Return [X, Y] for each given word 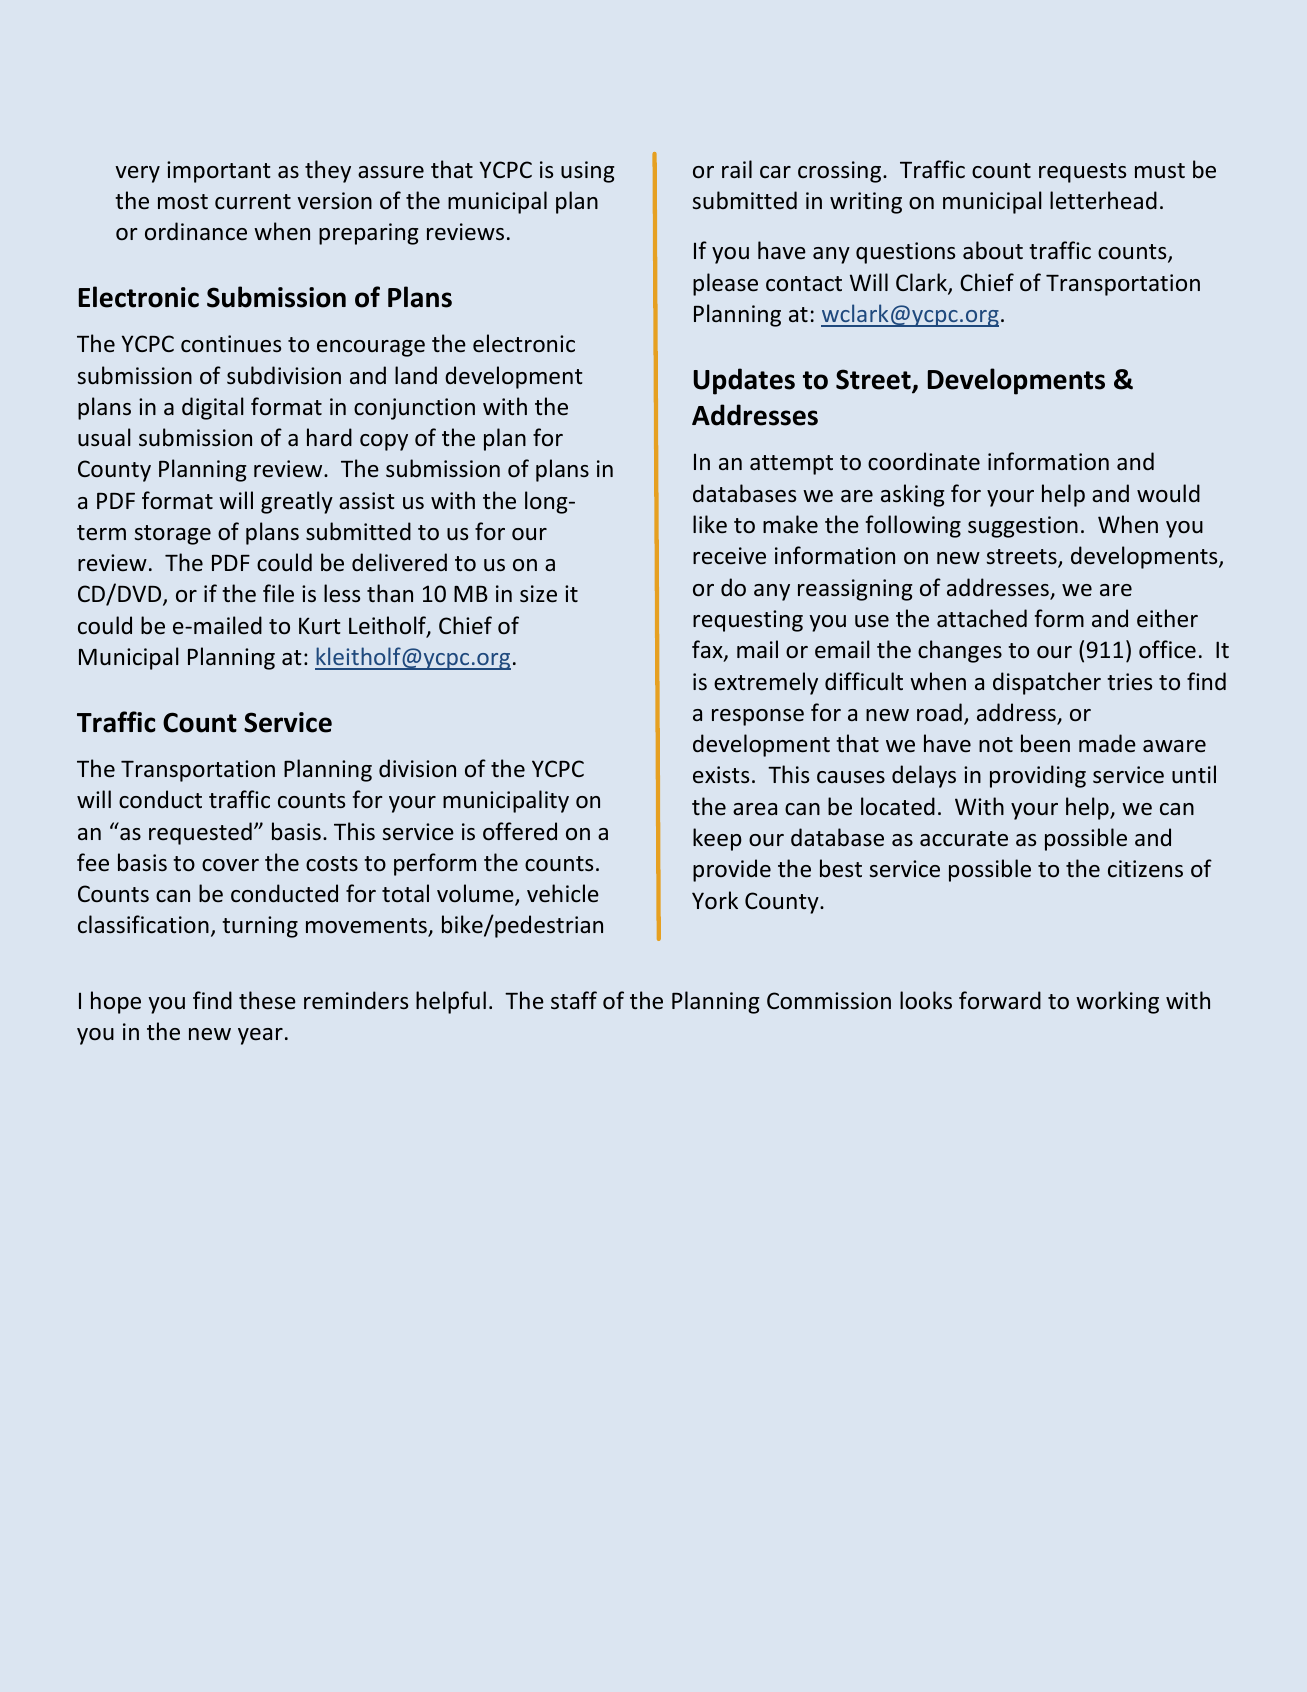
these [267, 1000]
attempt [791, 465]
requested [200, 833]
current [253, 202]
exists [721, 775]
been [1045, 743]
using [587, 172]
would [1168, 493]
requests [1082, 173]
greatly [297, 502]
